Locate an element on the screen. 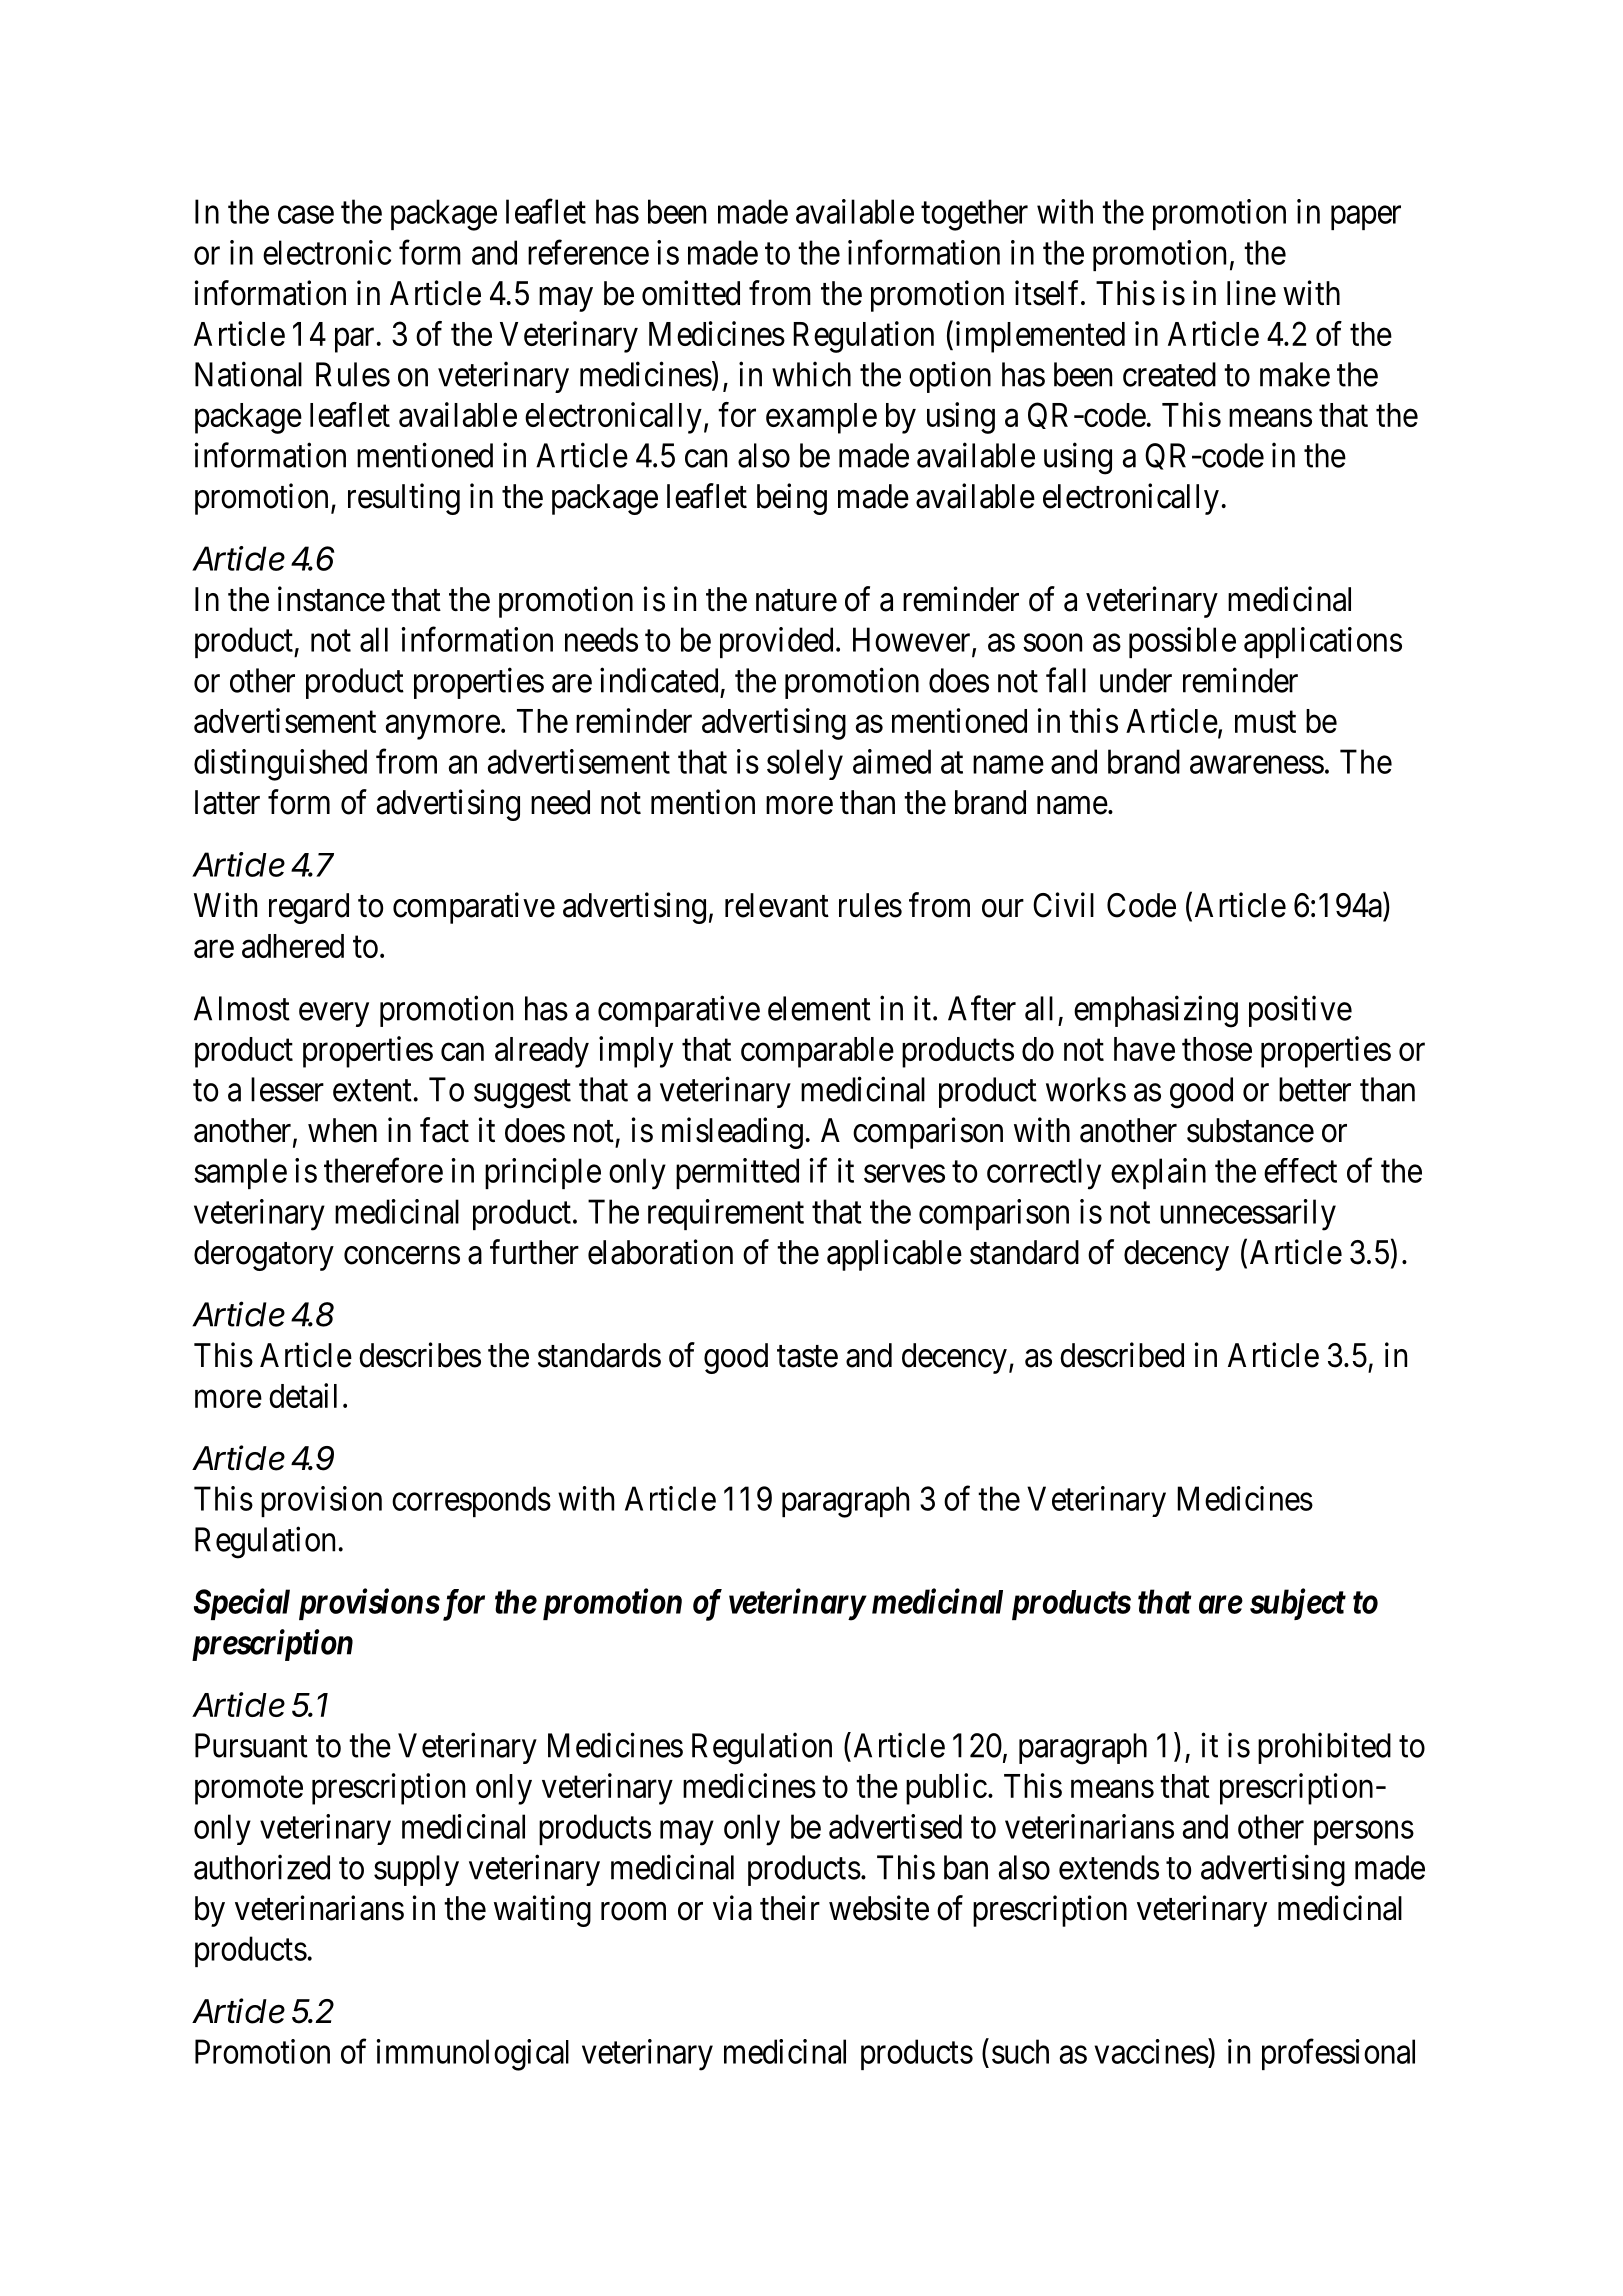 The height and width of the screenshot is (2296, 1623). Special is located at coordinates (242, 1604).
